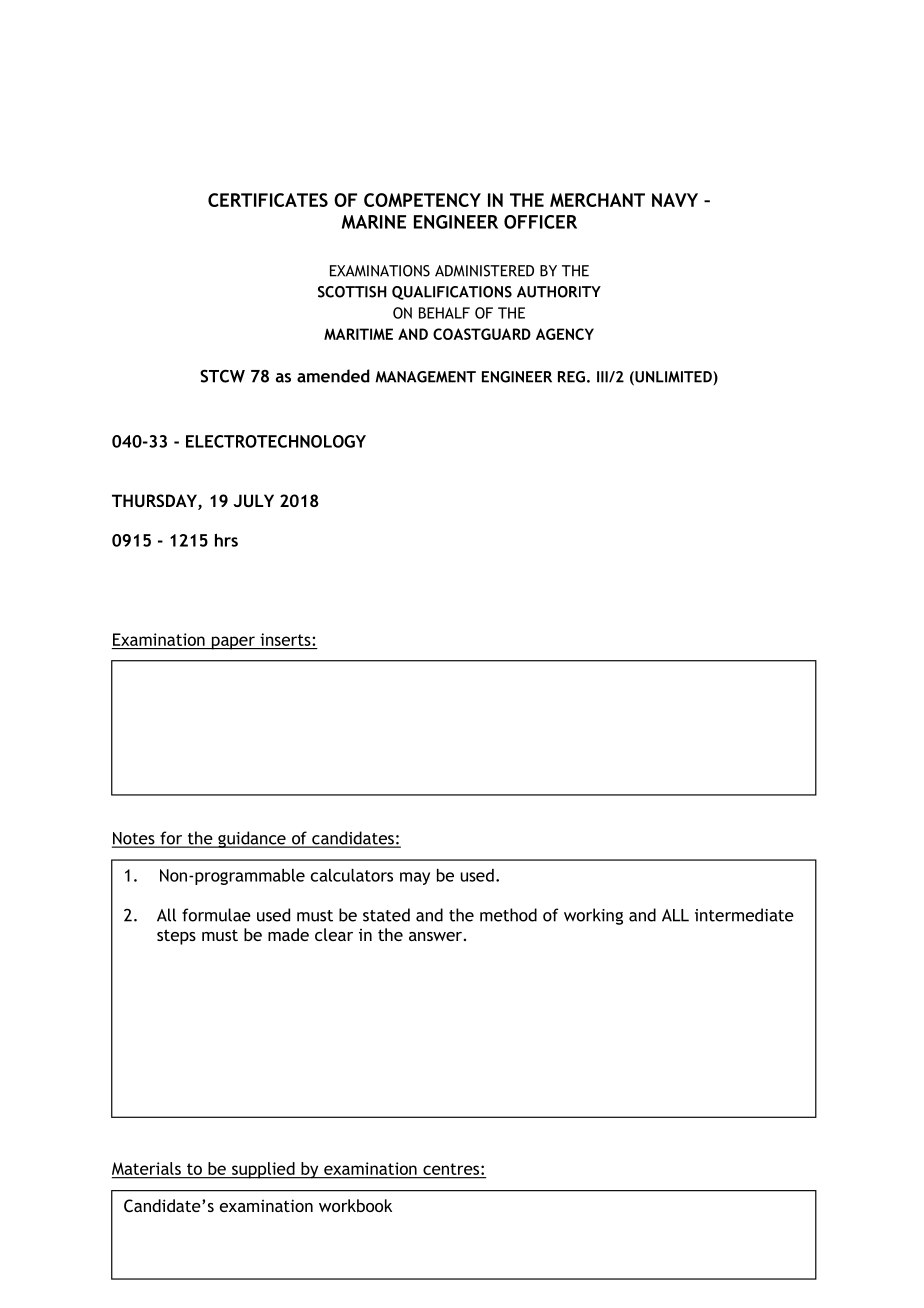  Describe the element at coordinates (176, 937) in the screenshot. I see `steps` at that location.
